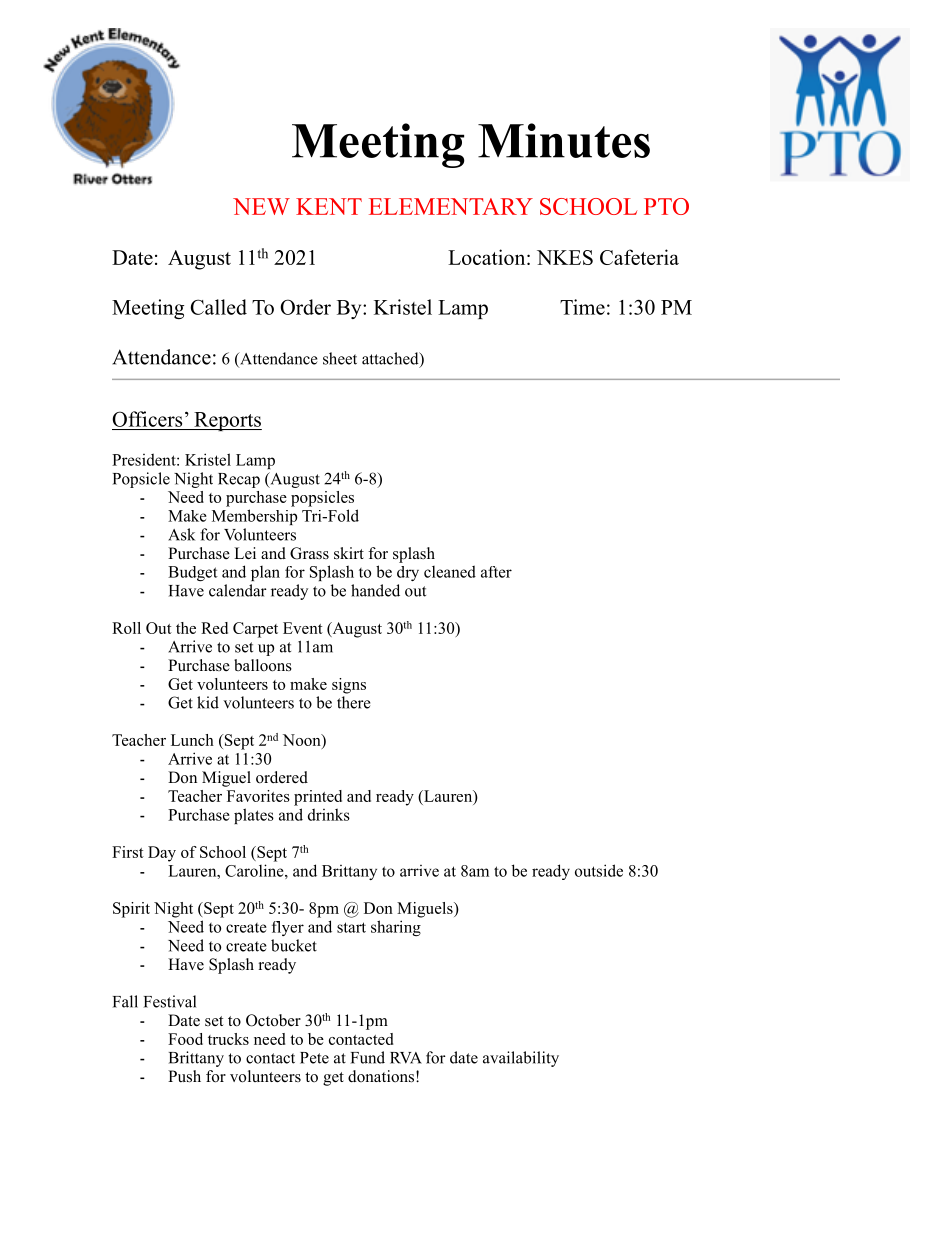 The image size is (952, 1233). What do you see at coordinates (564, 140) in the document?
I see `Minutes` at bounding box center [564, 140].
